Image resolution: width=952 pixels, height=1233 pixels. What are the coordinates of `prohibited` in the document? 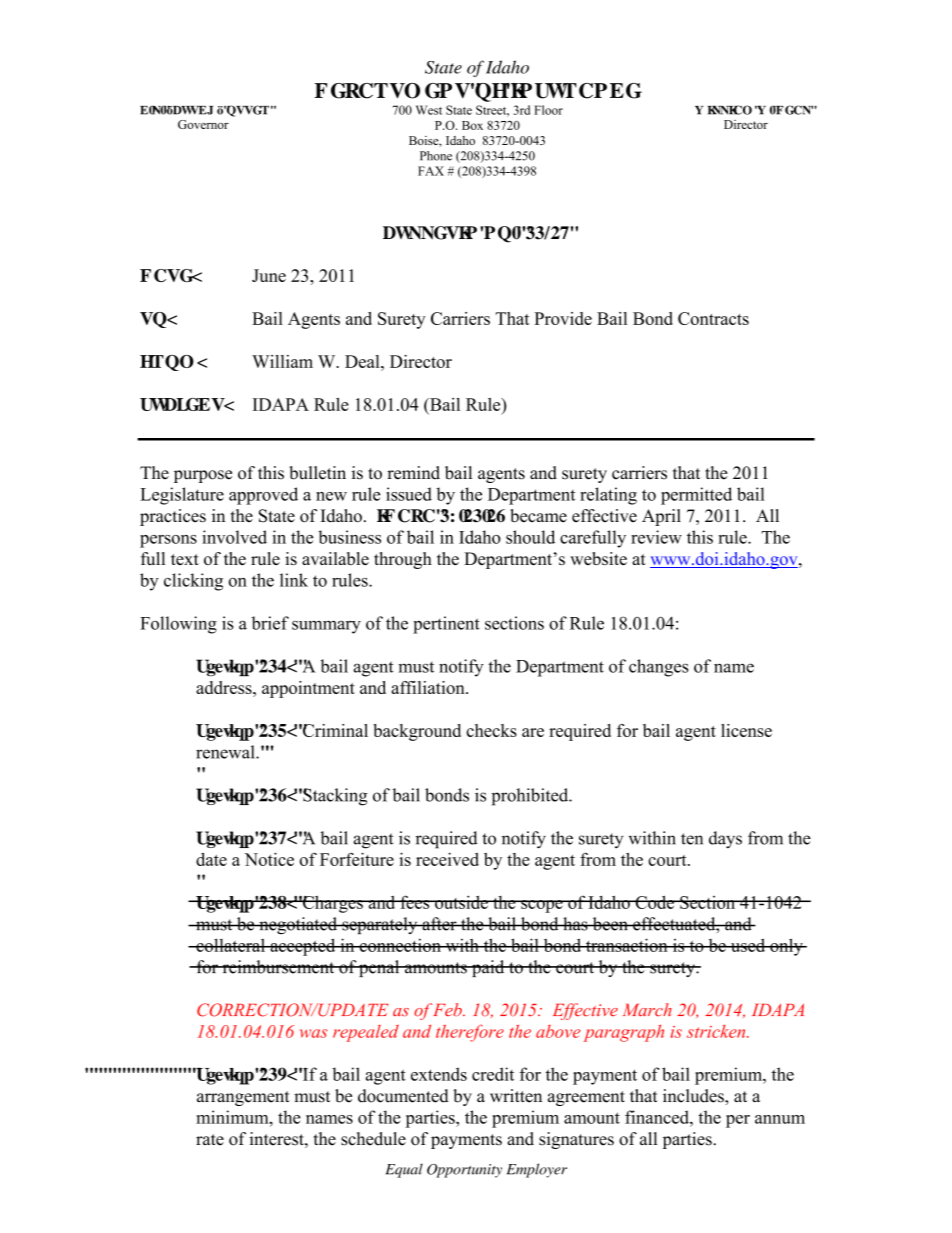 It's located at (531, 797).
